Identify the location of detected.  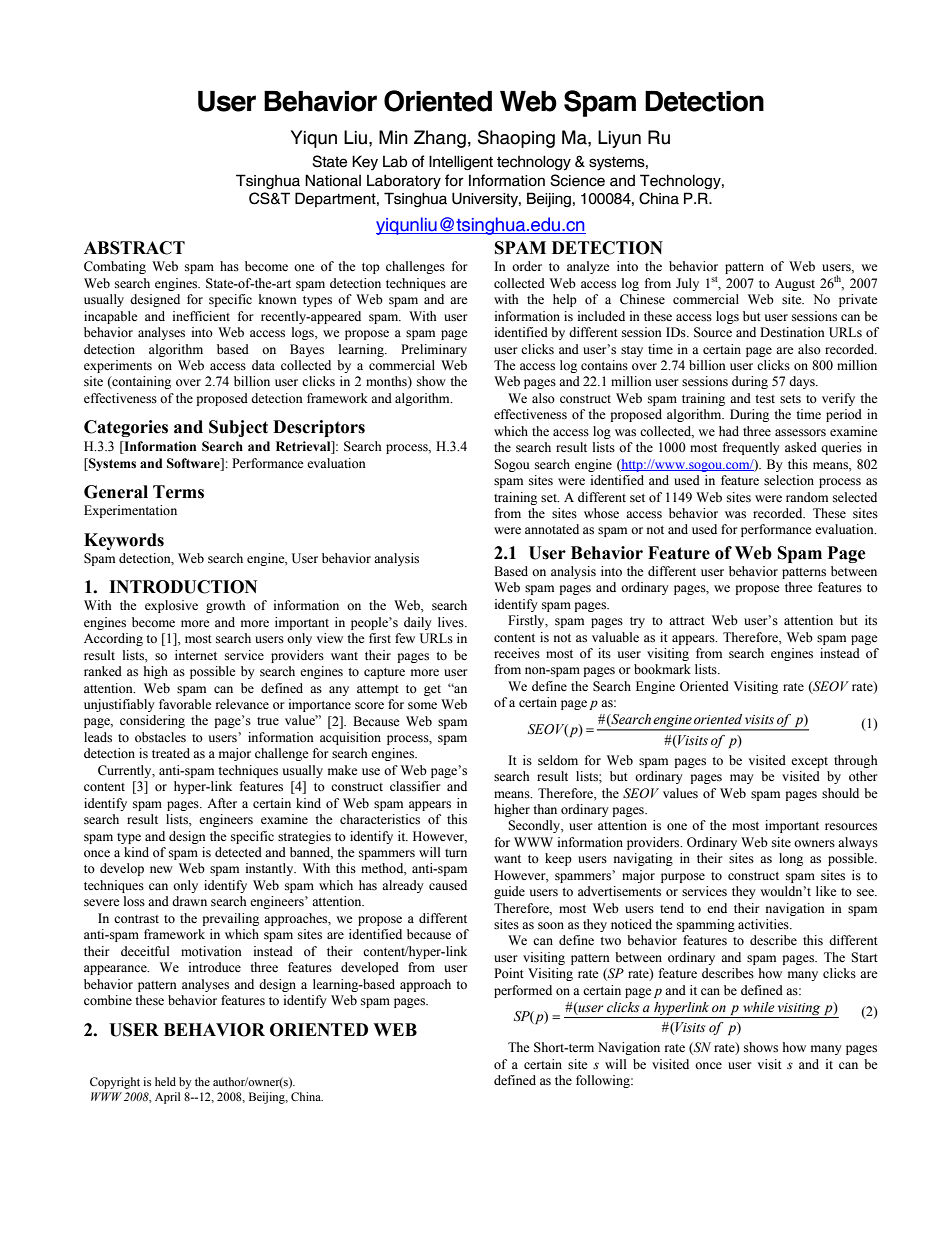
(238, 852).
